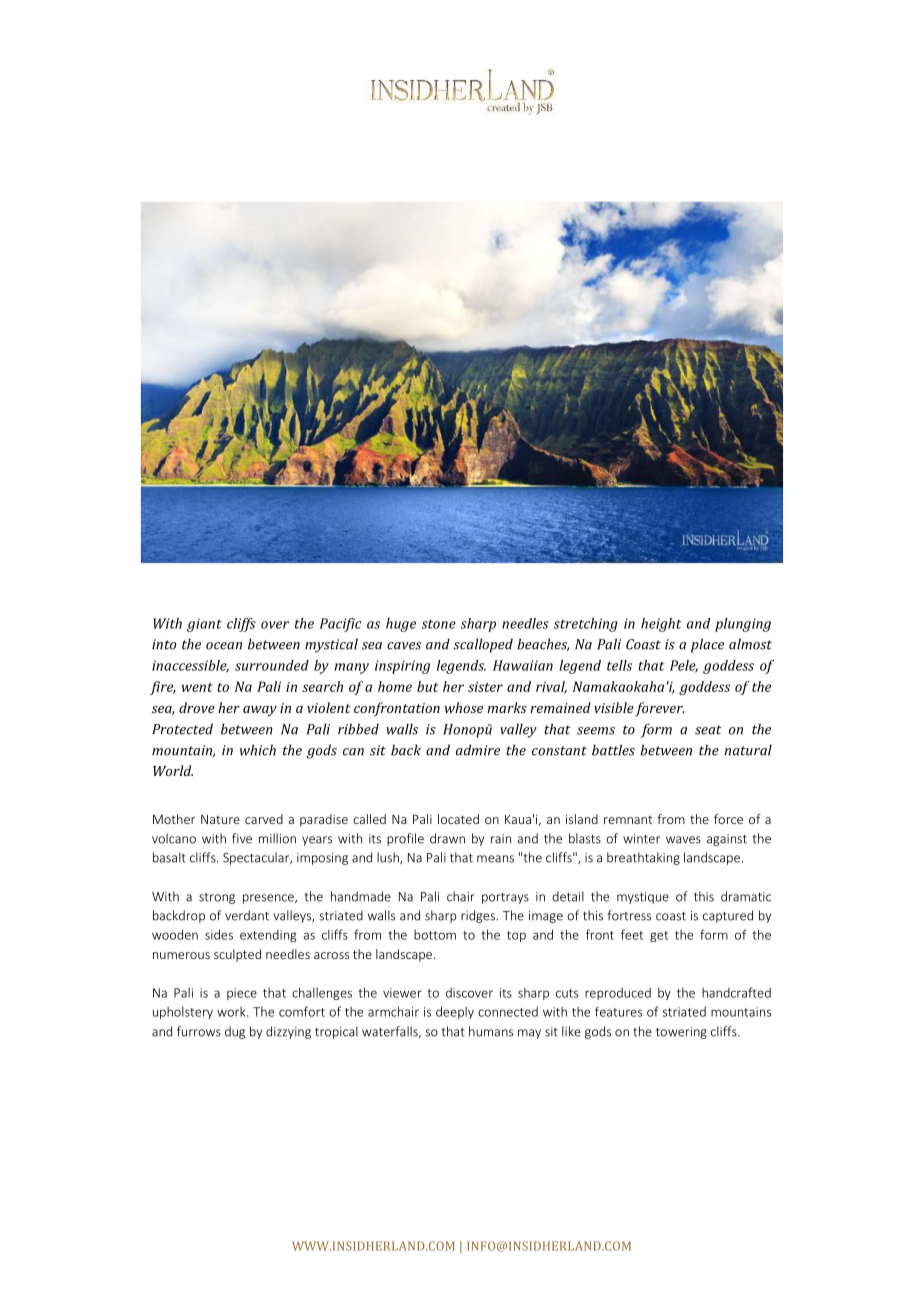 The width and height of the document is (924, 1308). What do you see at coordinates (232, 1012) in the document?
I see `work` at bounding box center [232, 1012].
